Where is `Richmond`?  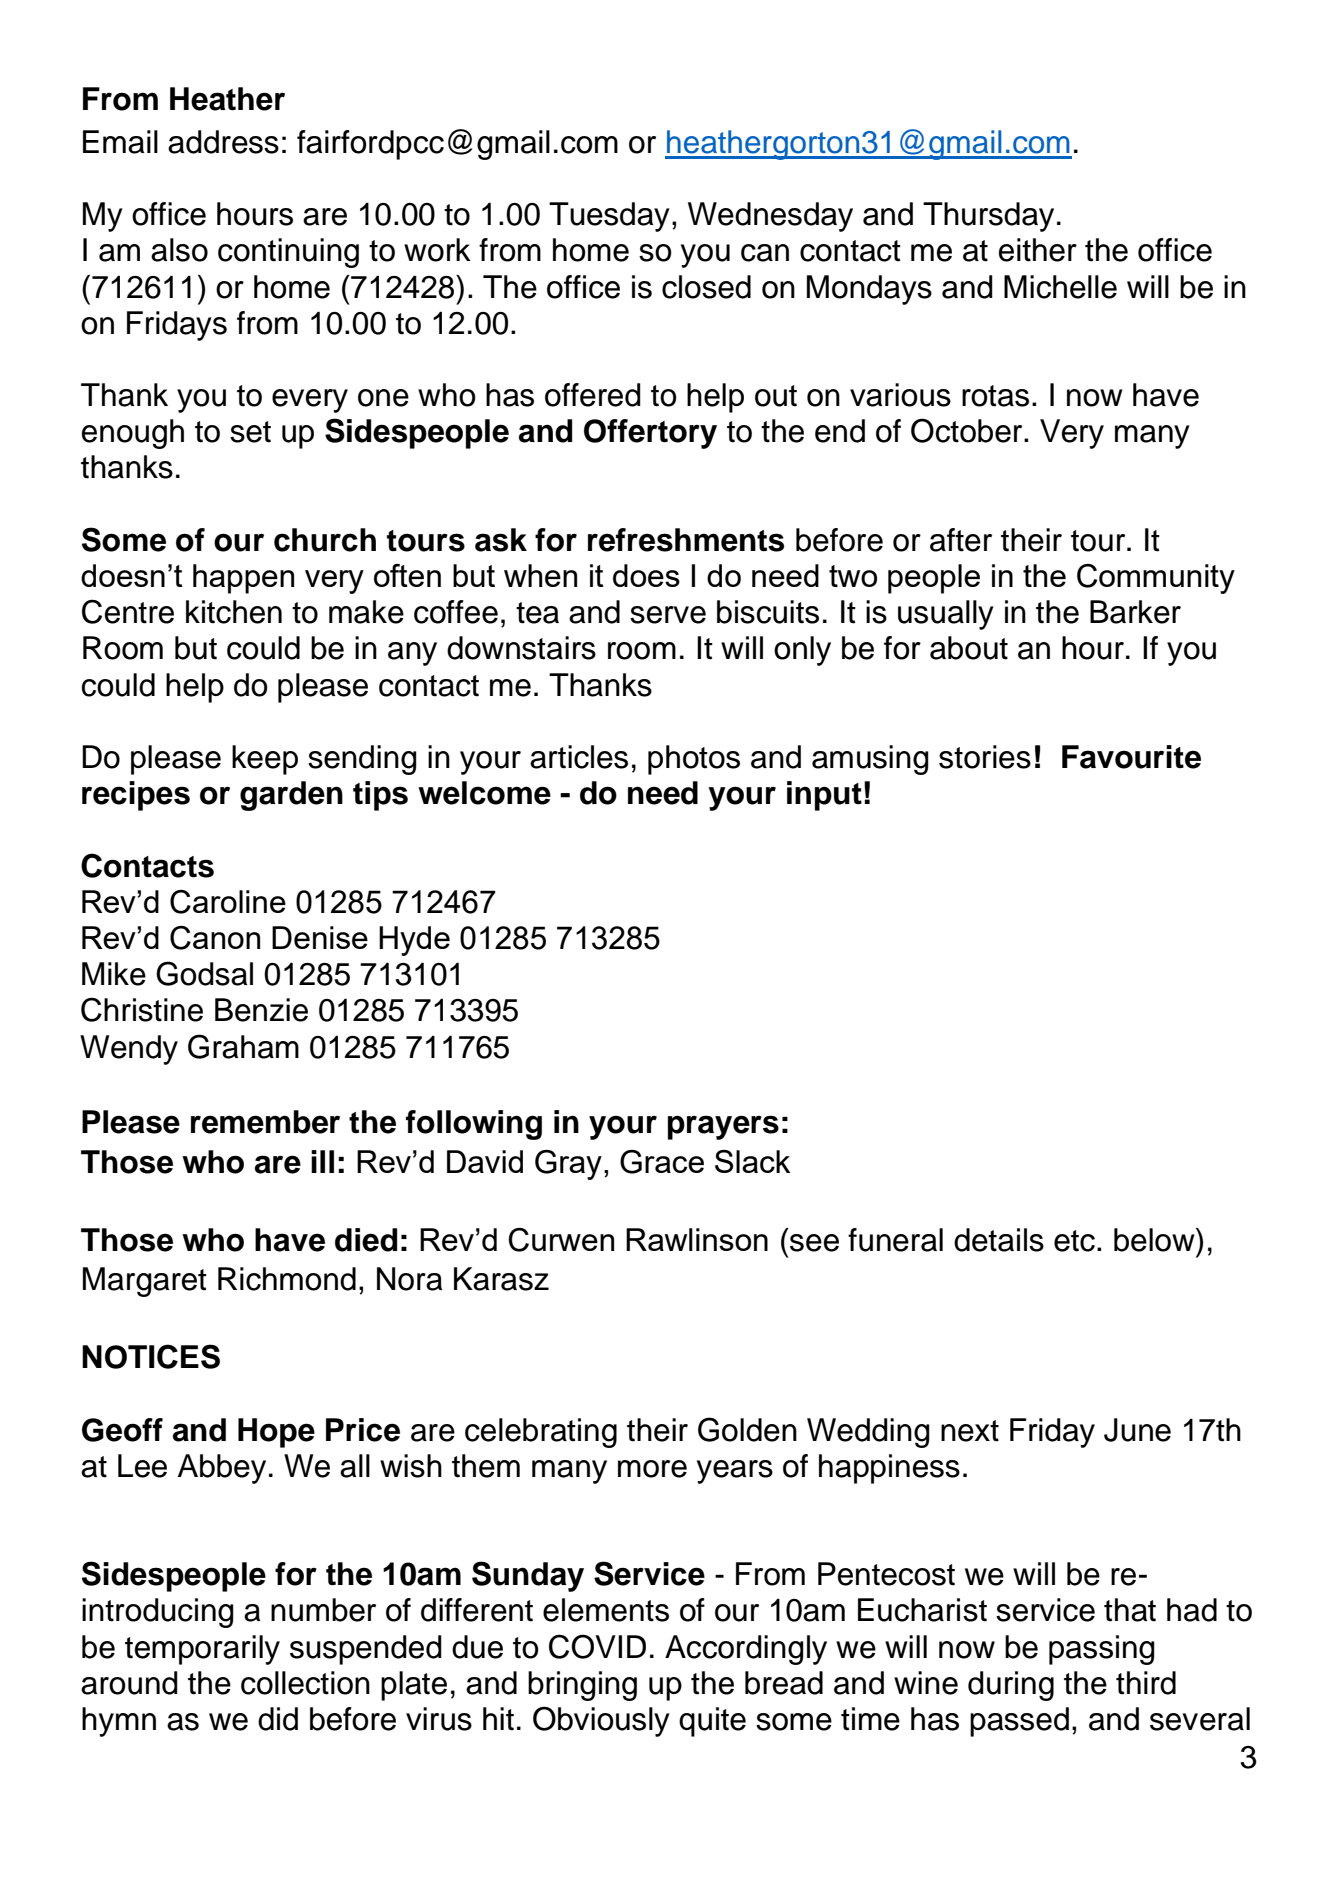
Richmond is located at coordinates (287, 1279).
